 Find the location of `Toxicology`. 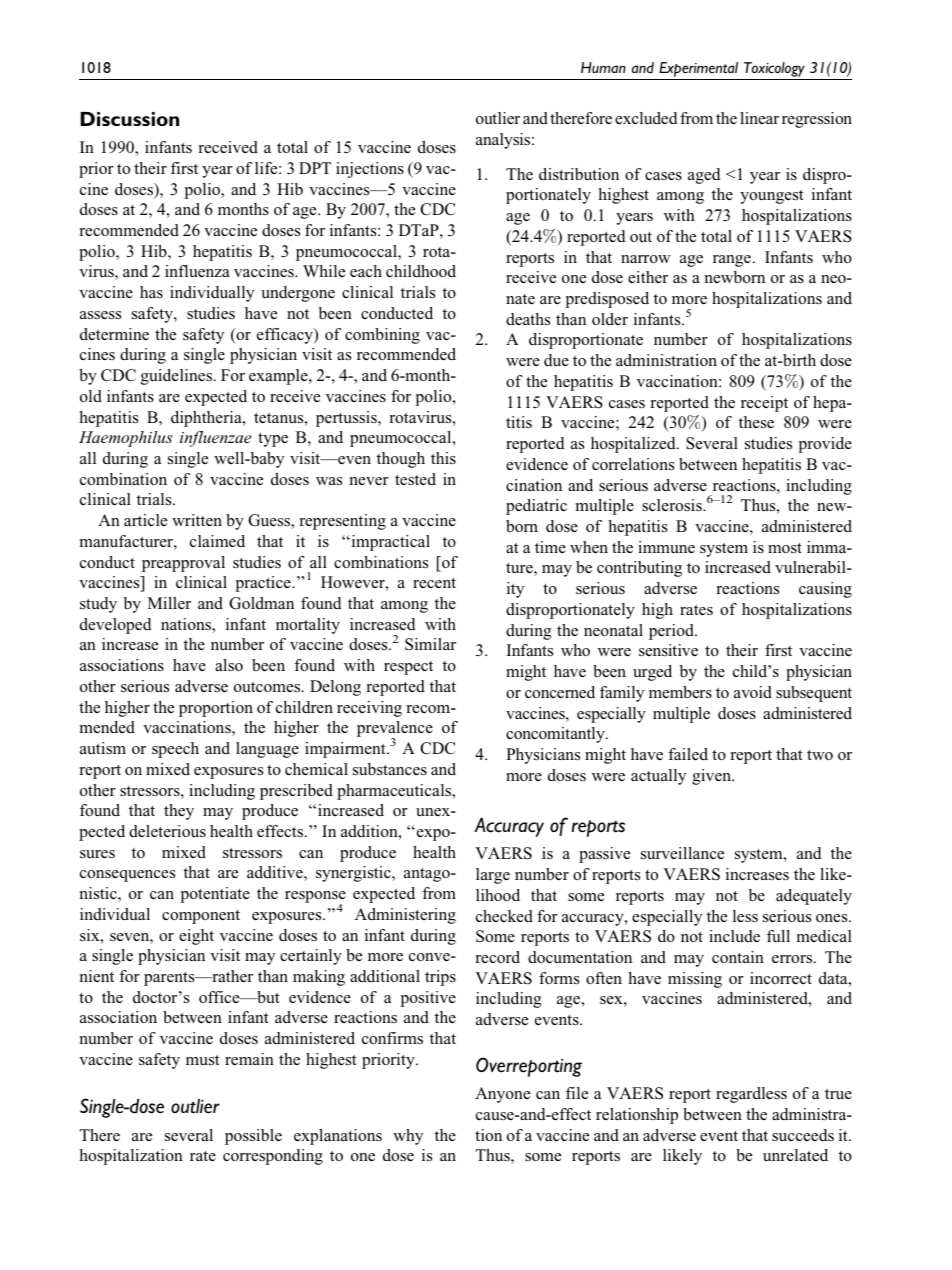

Toxicology is located at coordinates (774, 69).
